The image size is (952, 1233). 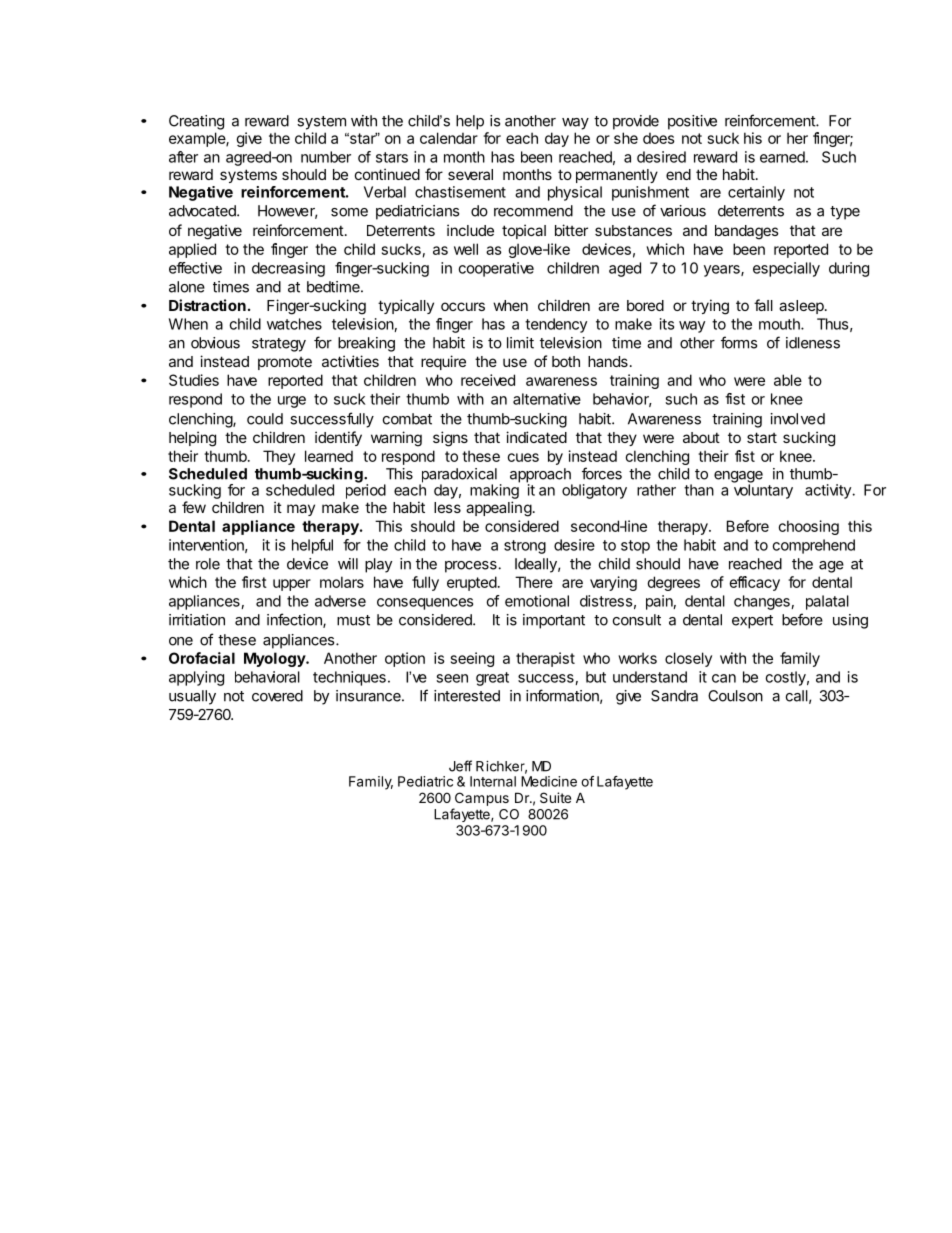 What do you see at coordinates (808, 527) in the screenshot?
I see `choosing` at bounding box center [808, 527].
